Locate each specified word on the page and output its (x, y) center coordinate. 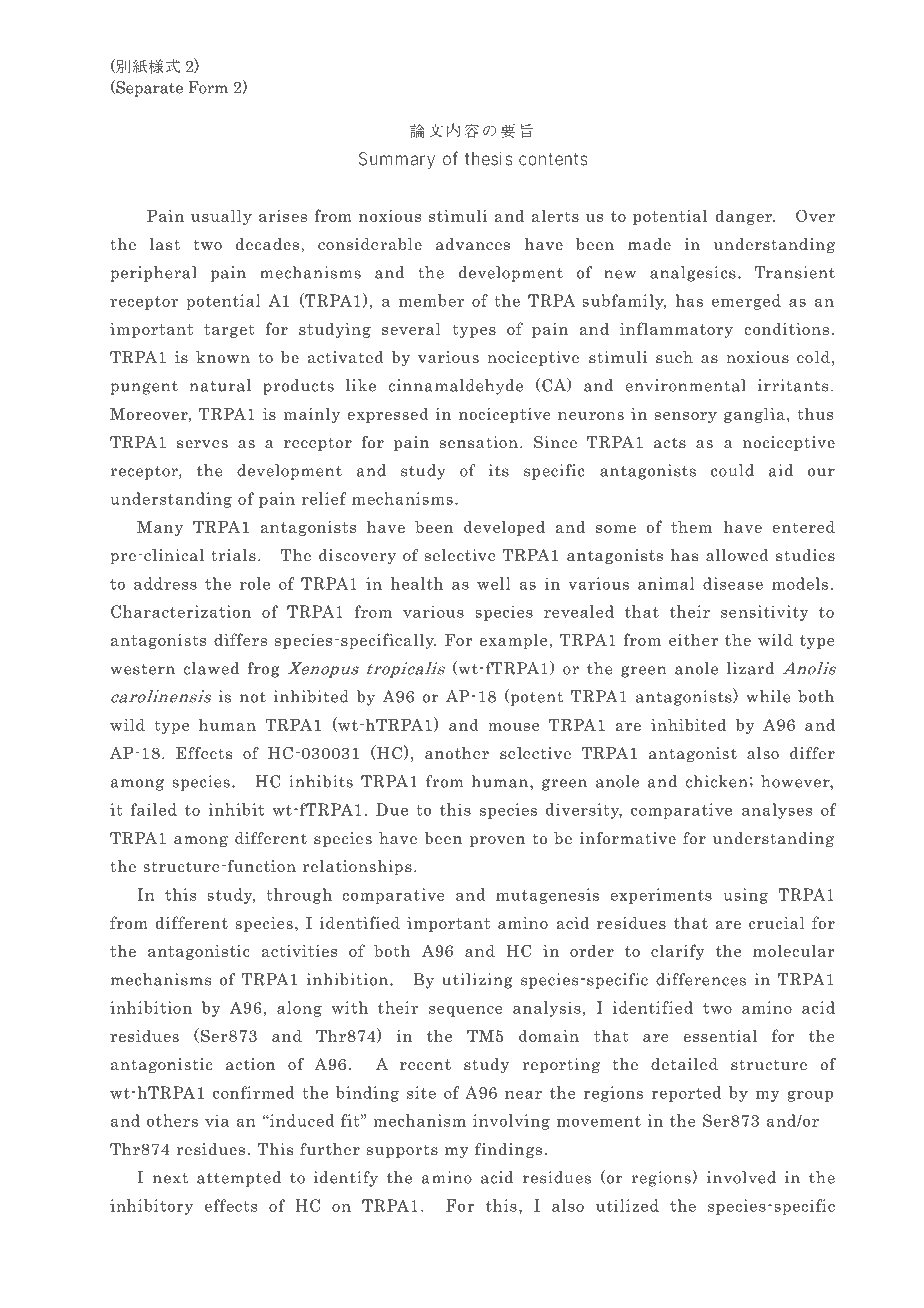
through (299, 896)
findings (508, 1150)
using (745, 896)
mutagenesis (547, 896)
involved (741, 1177)
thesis (488, 158)
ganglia (754, 415)
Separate (148, 88)
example (513, 641)
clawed (211, 668)
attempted (239, 1179)
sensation (479, 442)
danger (745, 217)
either (693, 639)
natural (220, 385)
